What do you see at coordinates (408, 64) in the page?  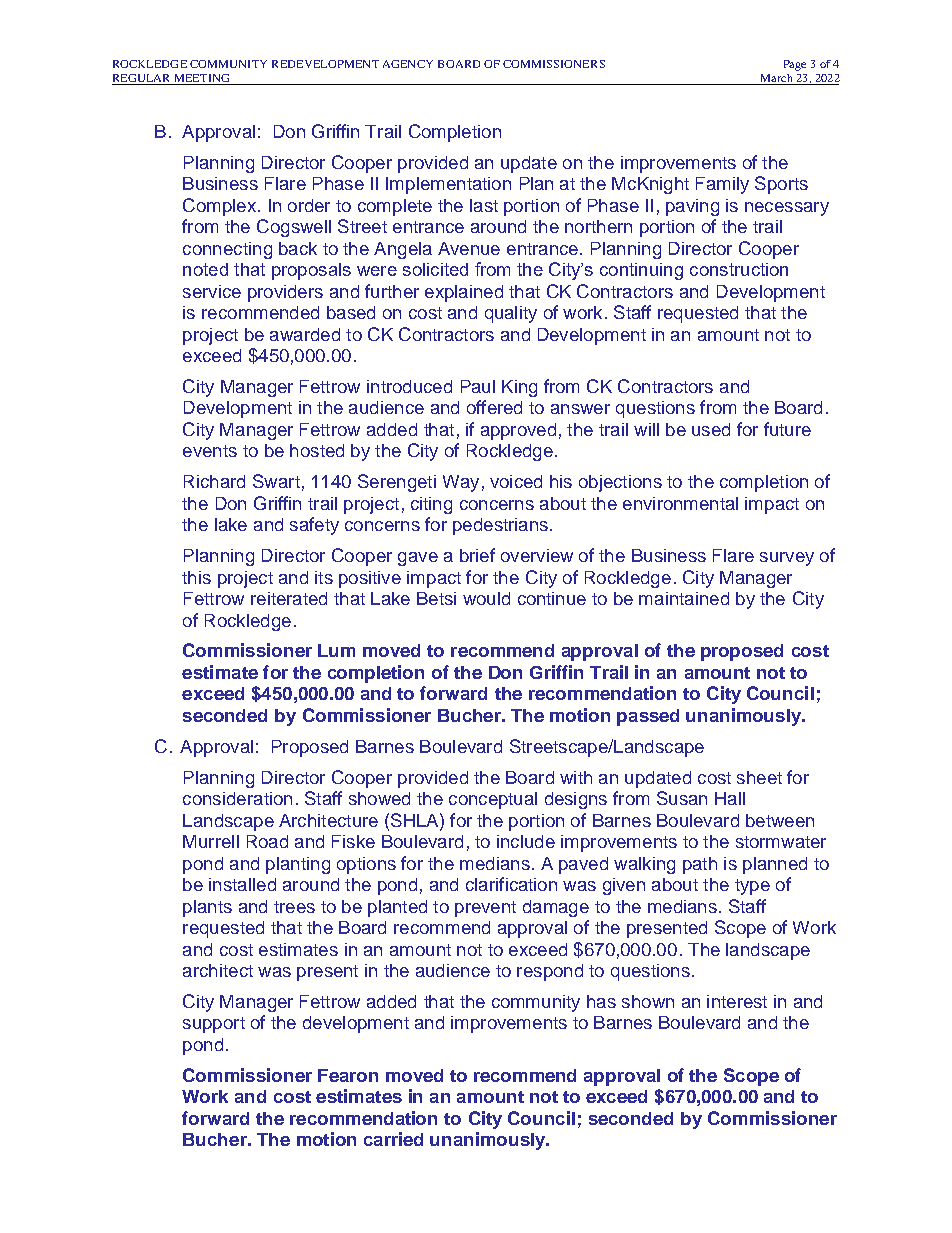 I see `AGENCY` at bounding box center [408, 64].
